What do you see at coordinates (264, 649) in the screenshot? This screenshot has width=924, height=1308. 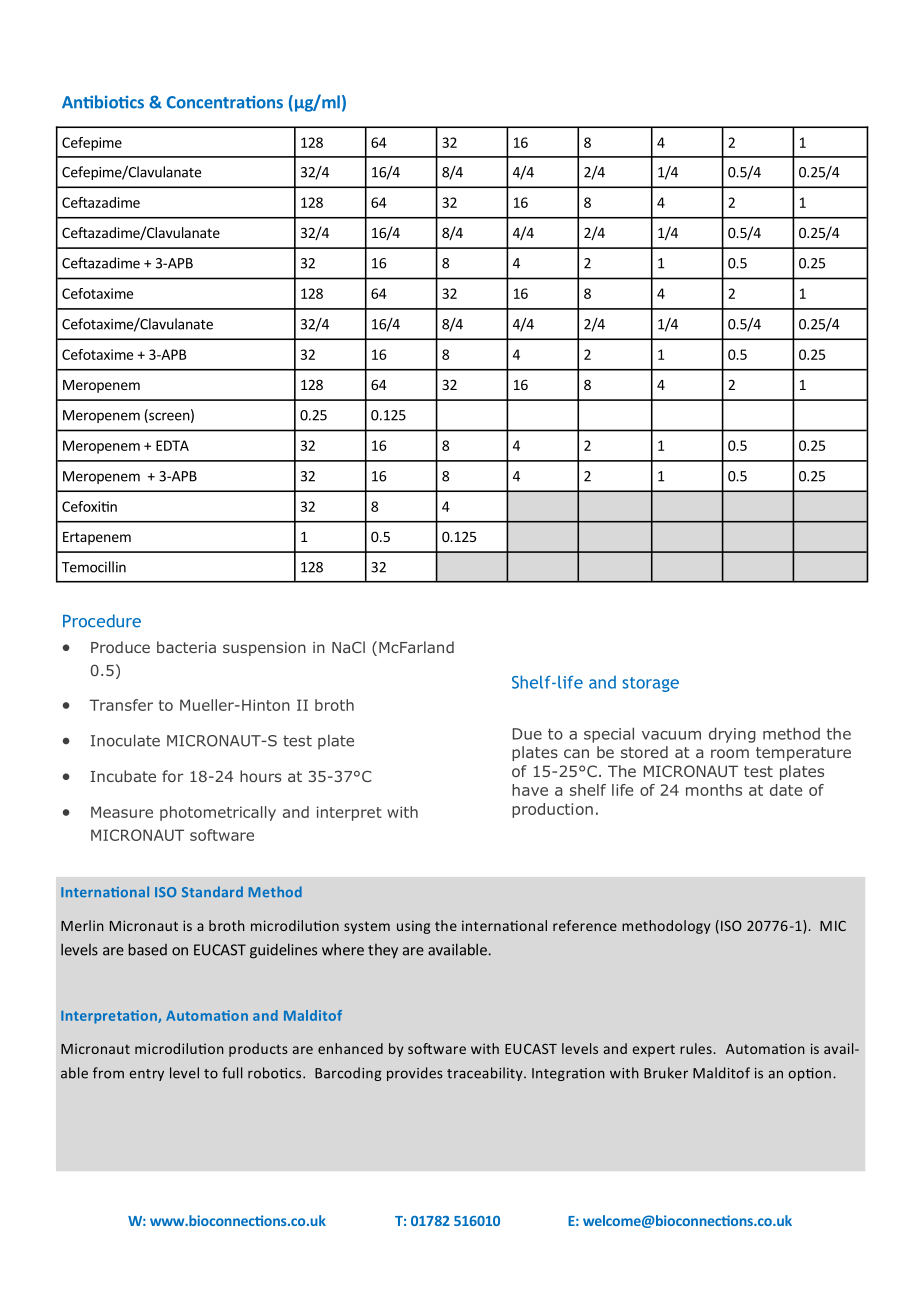 I see `suspension` at bounding box center [264, 649].
